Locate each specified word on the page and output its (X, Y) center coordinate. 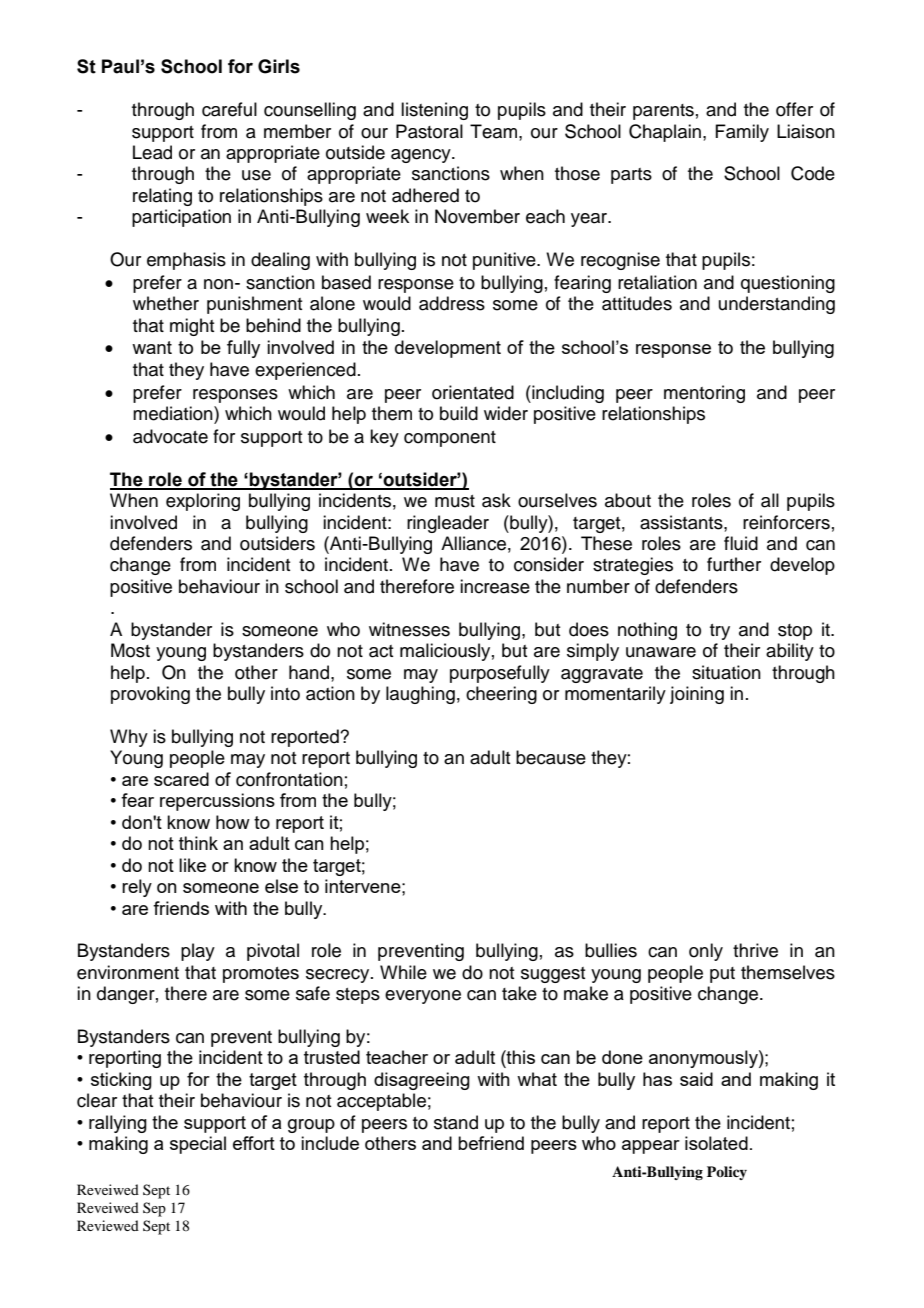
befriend (491, 1143)
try (720, 632)
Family (742, 133)
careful (229, 109)
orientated (473, 392)
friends (181, 908)
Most (130, 650)
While (403, 972)
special (198, 1145)
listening (434, 111)
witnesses (409, 629)
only (706, 952)
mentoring (704, 394)
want (152, 347)
